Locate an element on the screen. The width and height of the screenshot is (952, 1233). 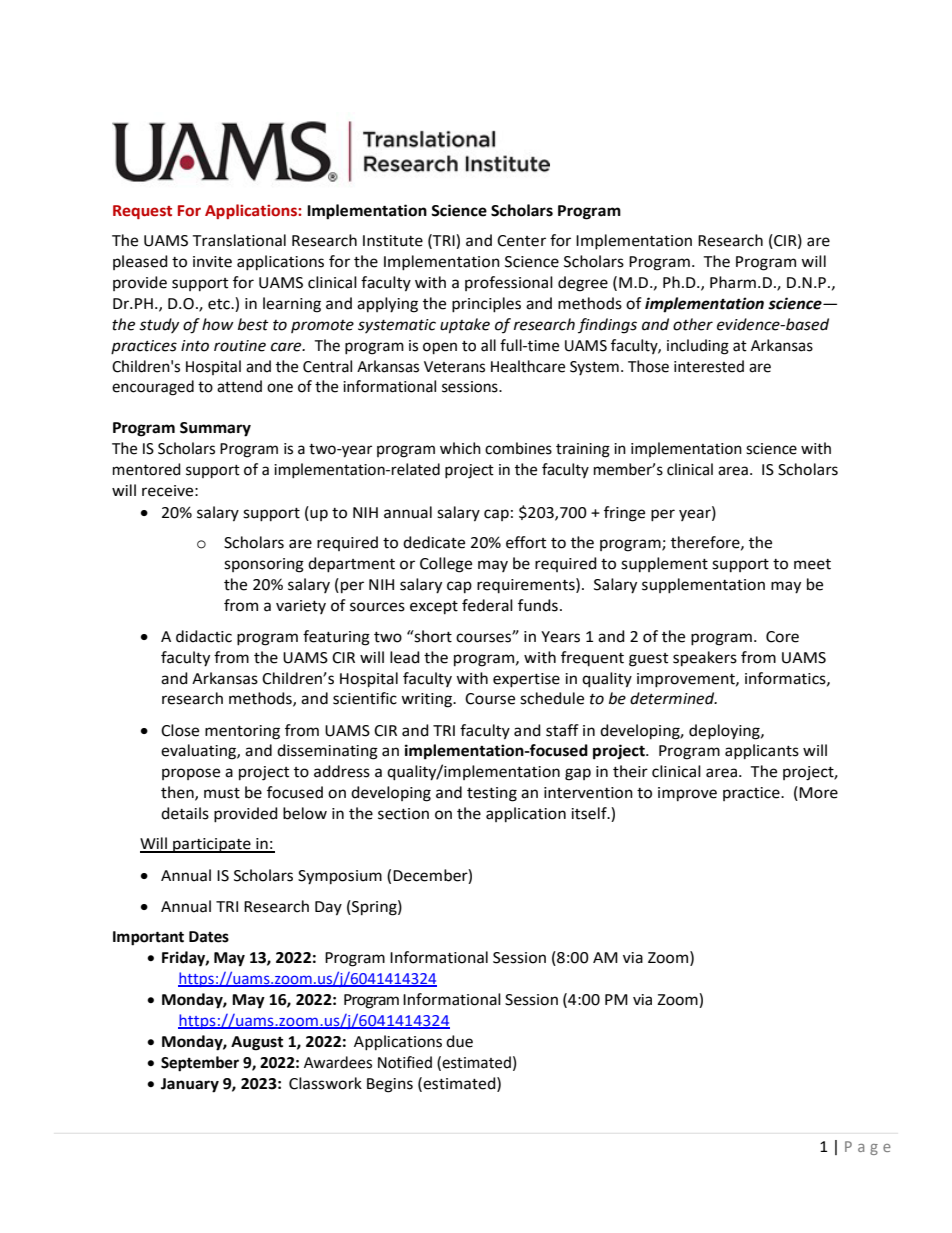
mentoring is located at coordinates (242, 732).
